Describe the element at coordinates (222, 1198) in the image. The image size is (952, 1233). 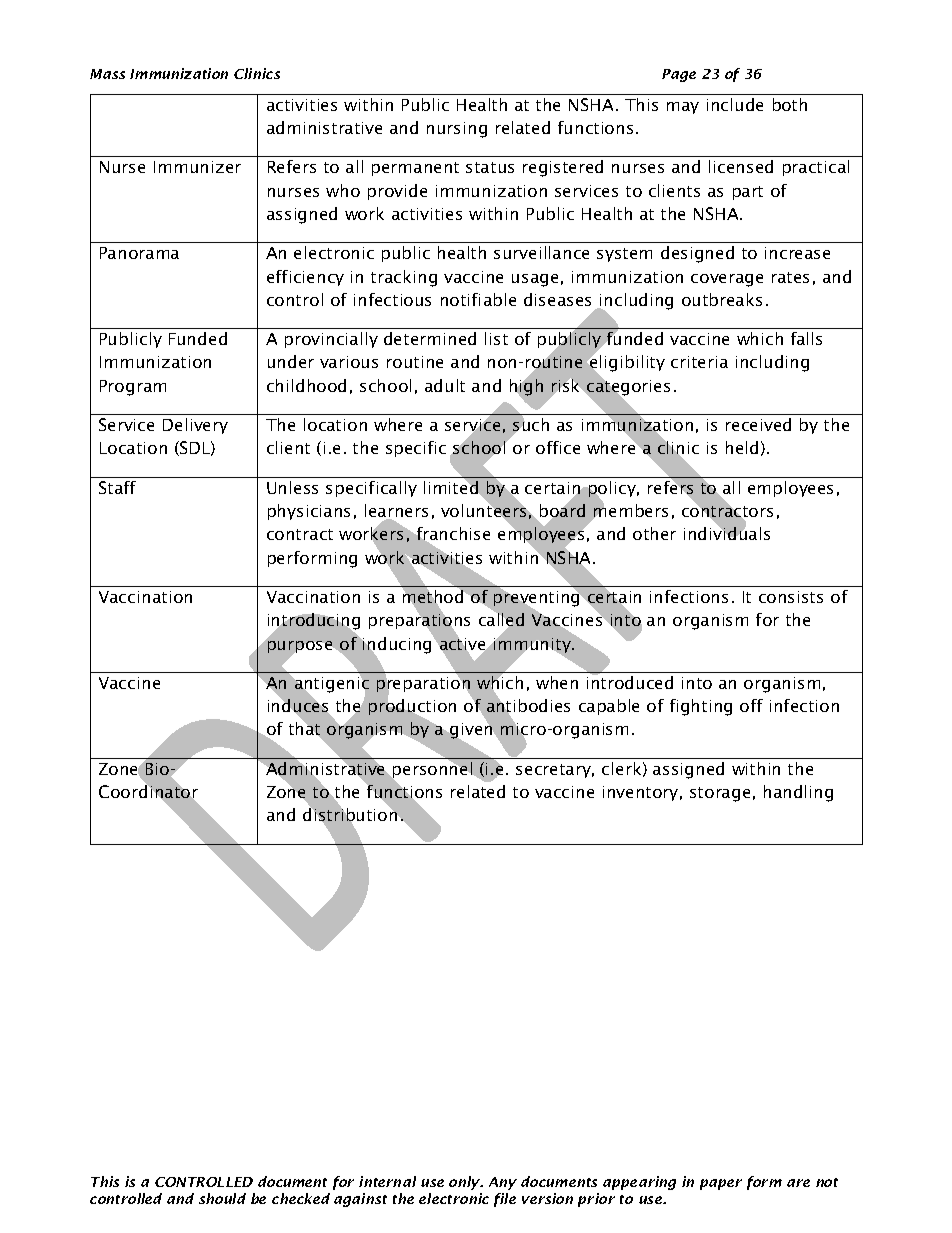
I see `should` at that location.
